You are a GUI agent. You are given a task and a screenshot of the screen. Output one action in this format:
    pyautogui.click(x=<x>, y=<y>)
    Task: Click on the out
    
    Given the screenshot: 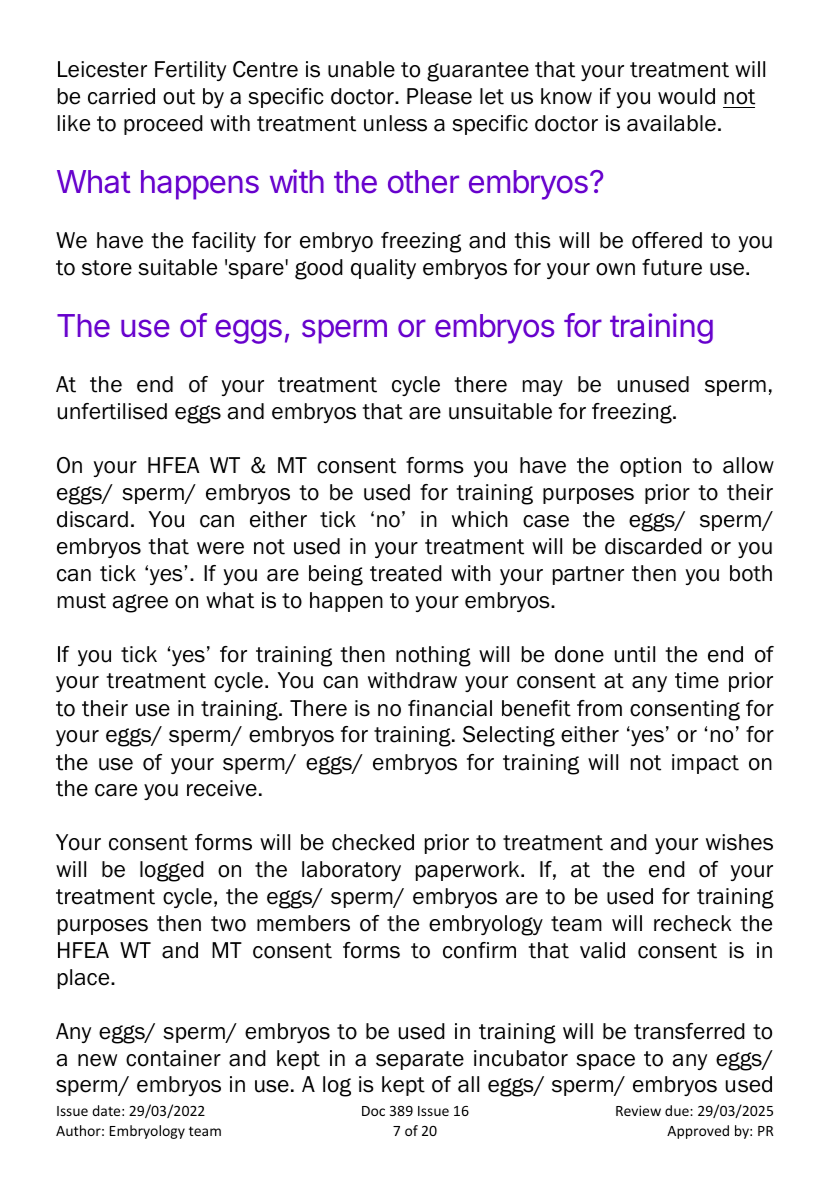 What is the action you would take?
    pyautogui.click(x=179, y=97)
